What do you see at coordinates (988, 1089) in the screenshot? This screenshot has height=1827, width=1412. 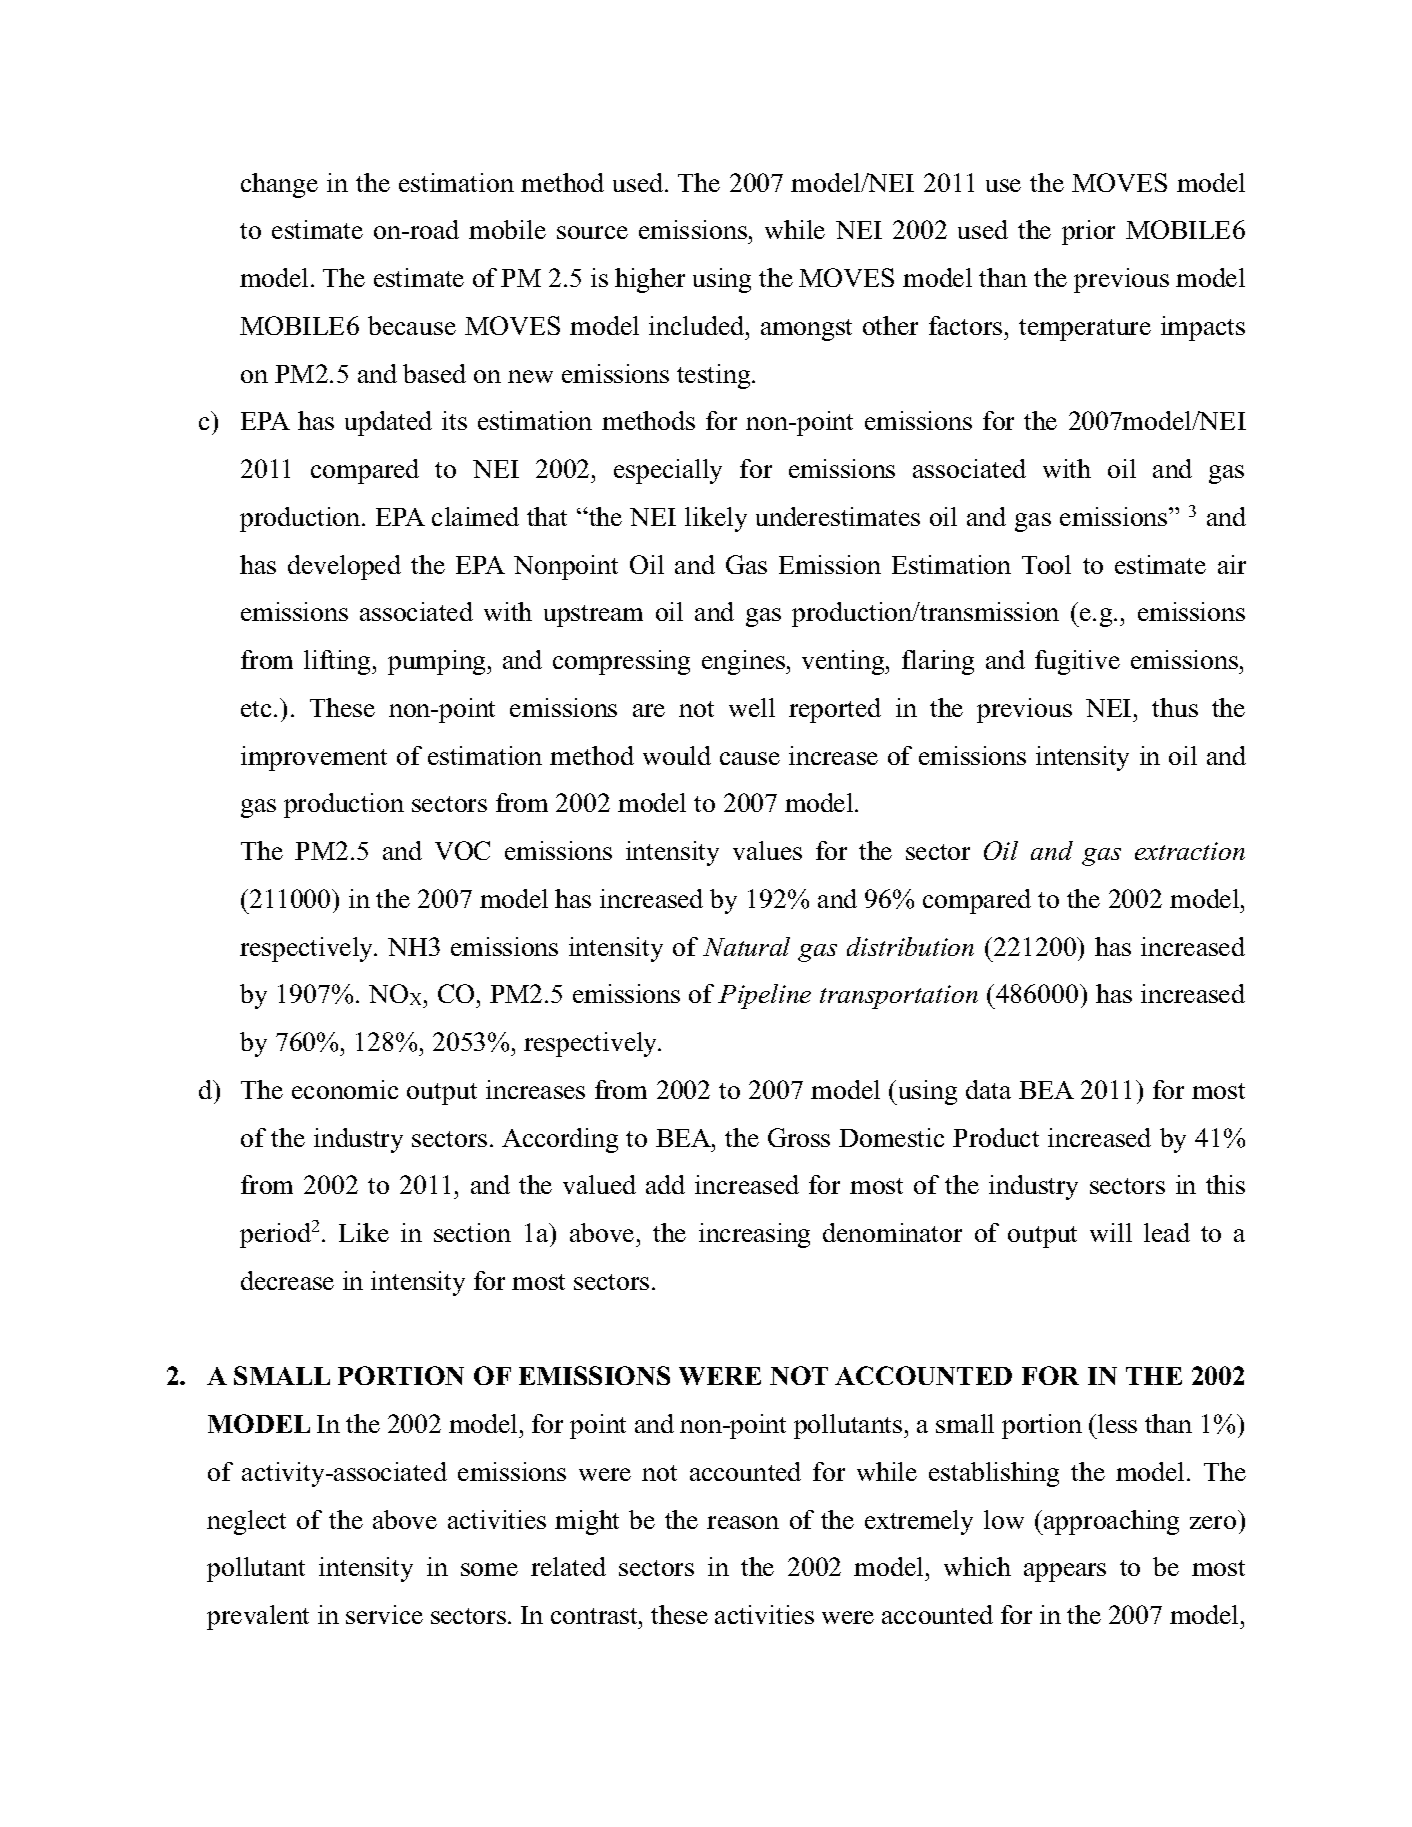 I see `data` at bounding box center [988, 1089].
